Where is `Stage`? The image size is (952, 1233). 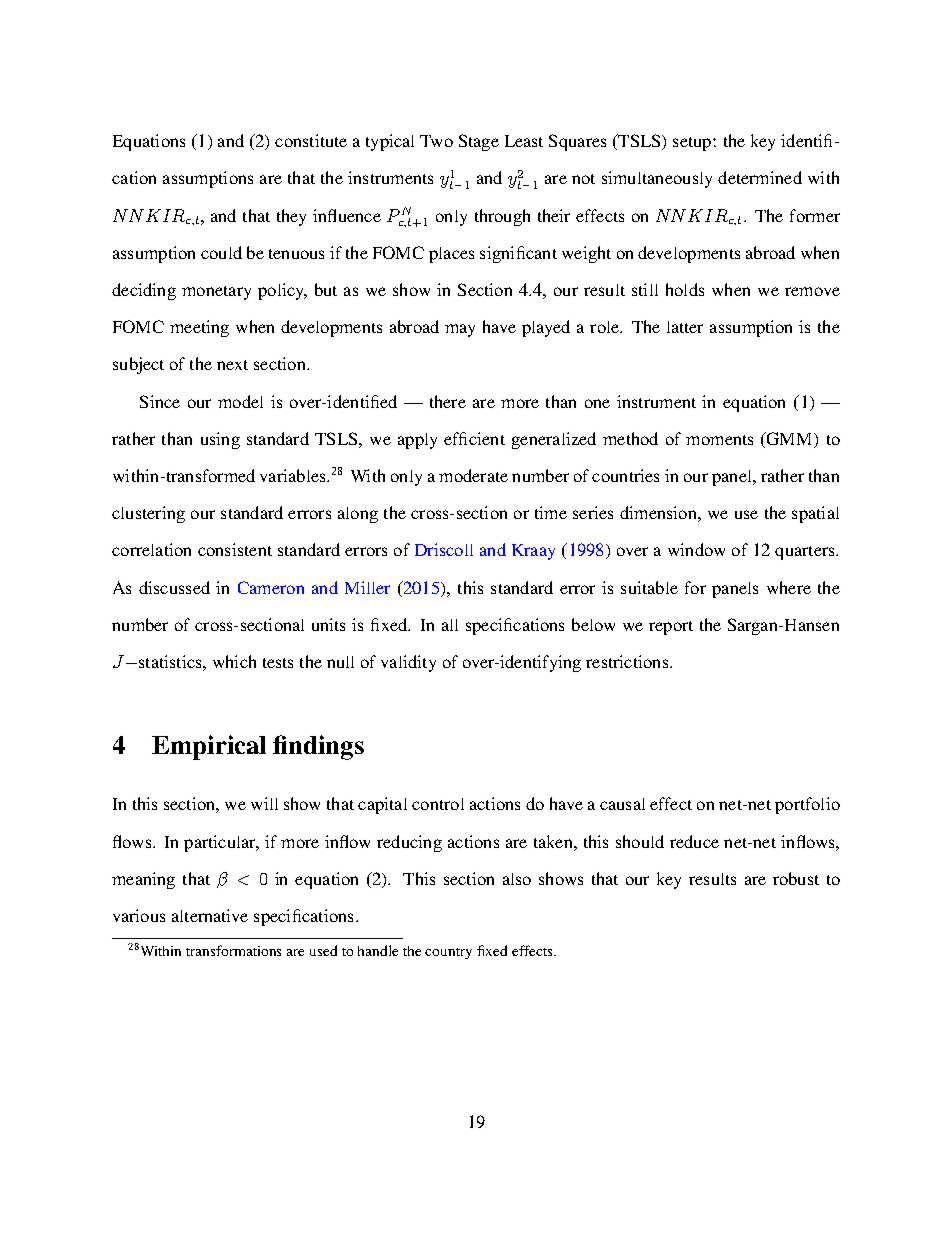 Stage is located at coordinates (479, 142).
